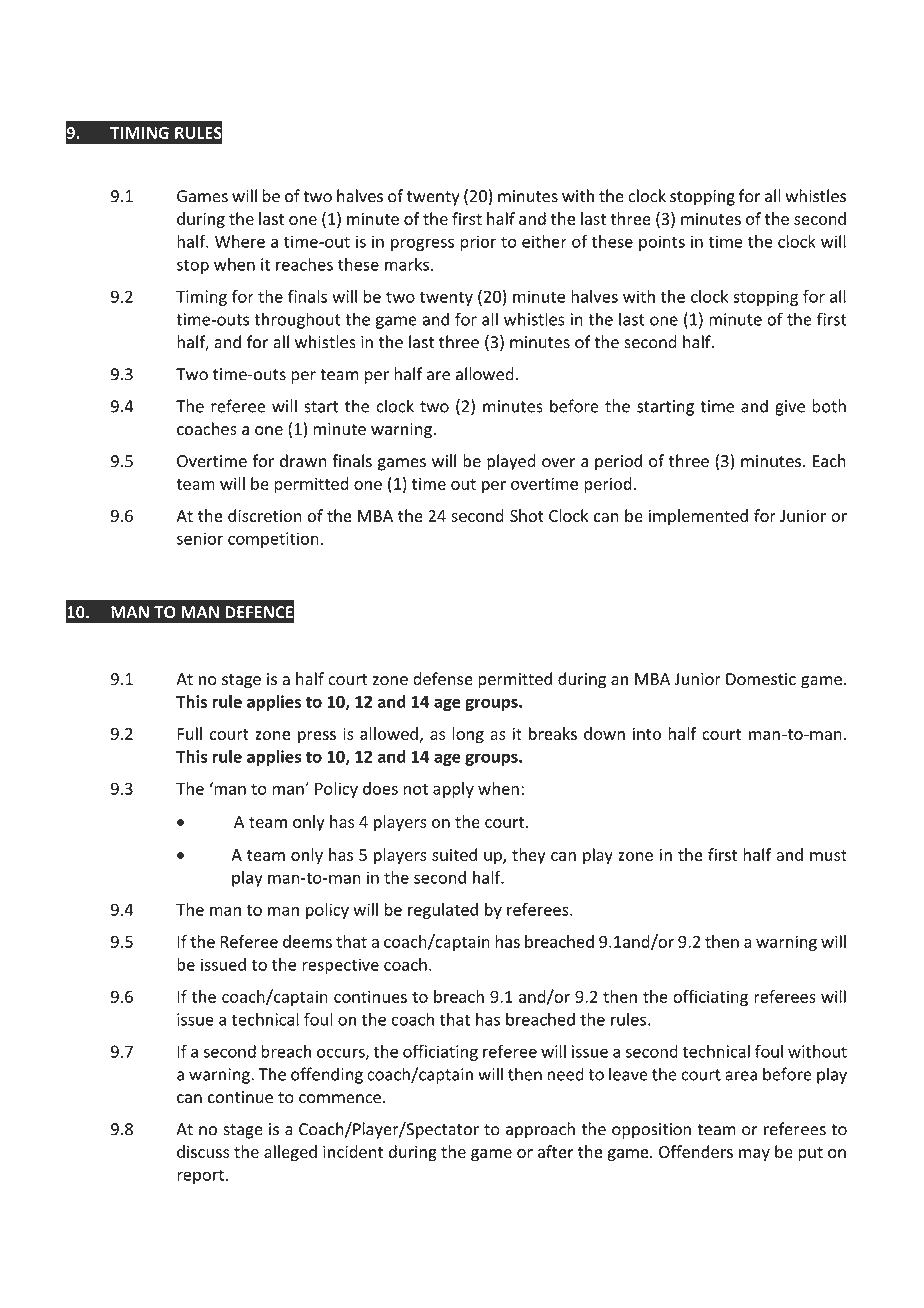  Describe the element at coordinates (317, 737) in the screenshot. I see `press` at that location.
